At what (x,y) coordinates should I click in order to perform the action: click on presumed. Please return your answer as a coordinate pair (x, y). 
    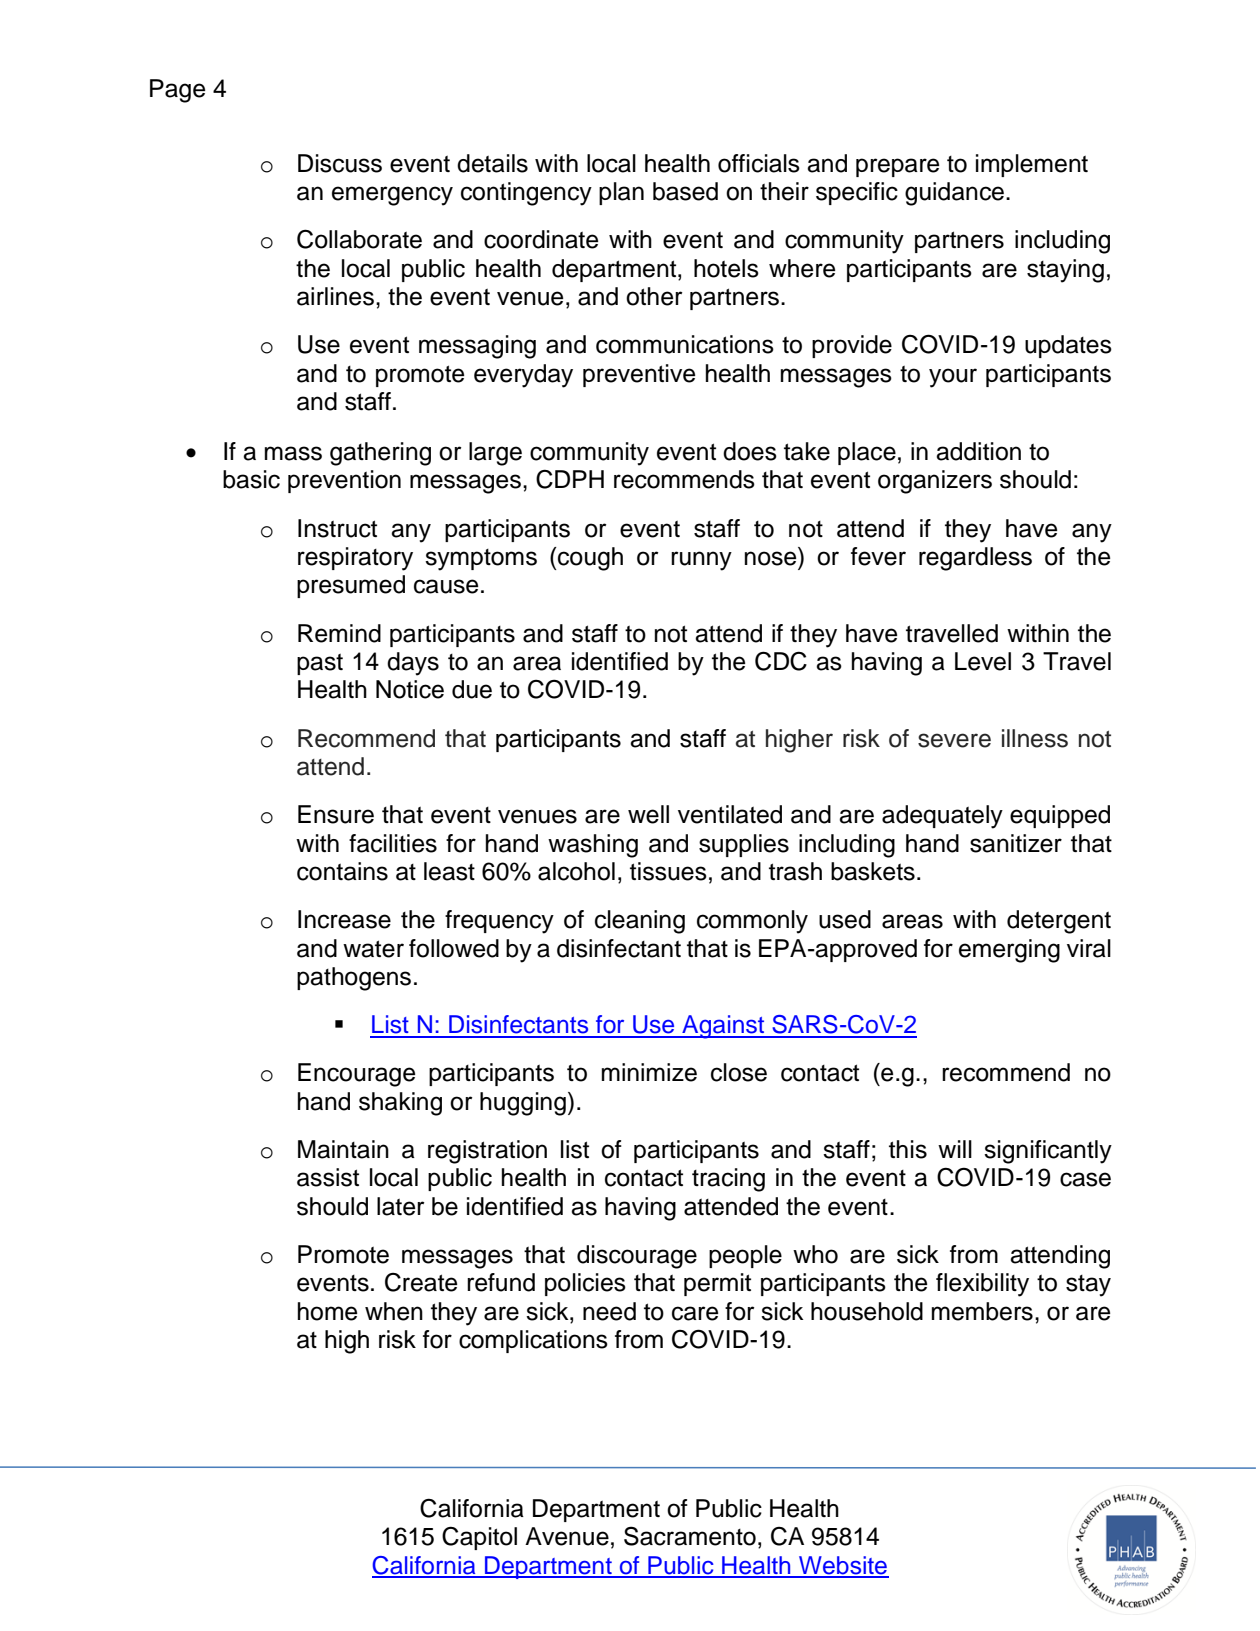
    Looking at the image, I should click on (351, 586).
